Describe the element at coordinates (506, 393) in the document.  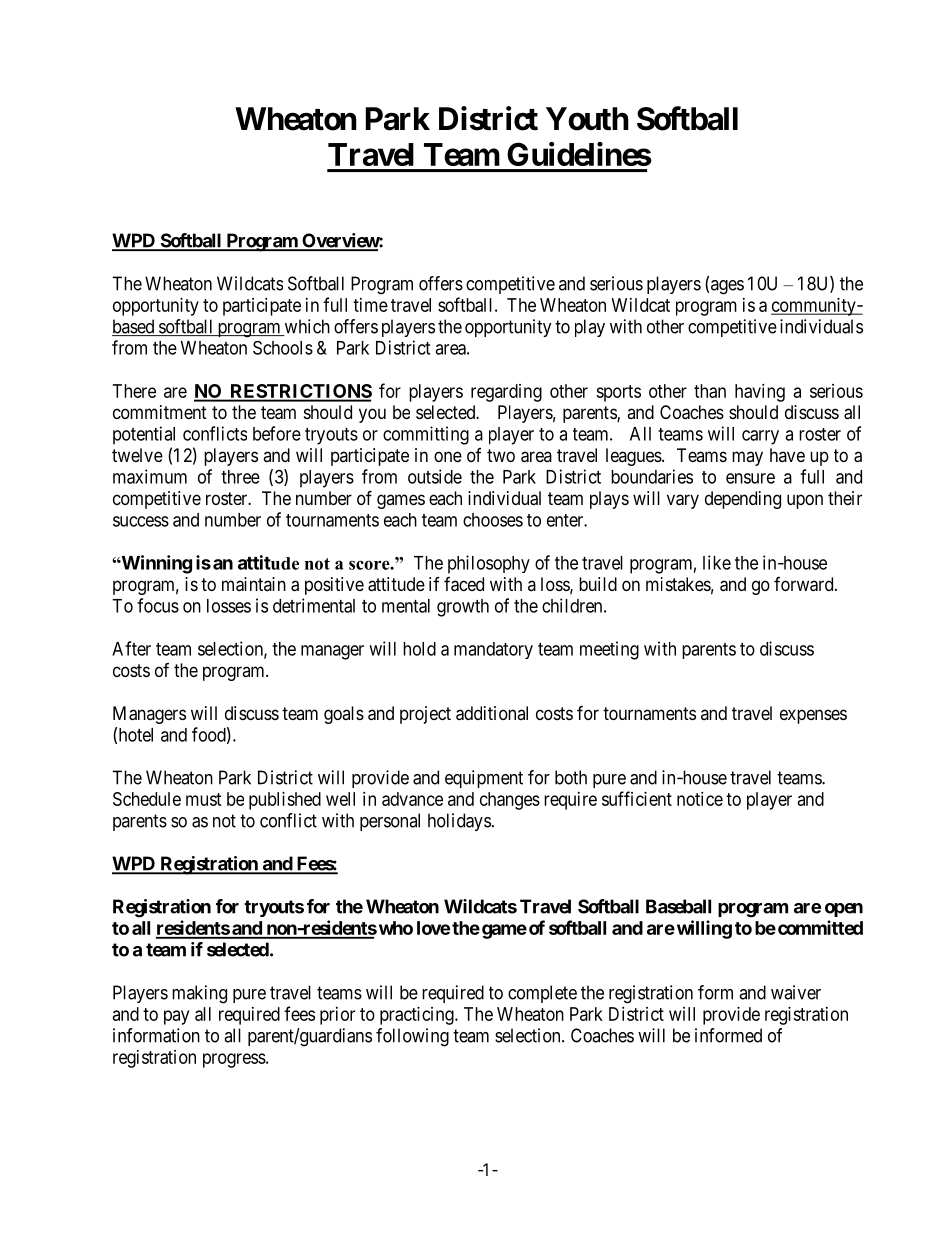
I see `regarding` at that location.
